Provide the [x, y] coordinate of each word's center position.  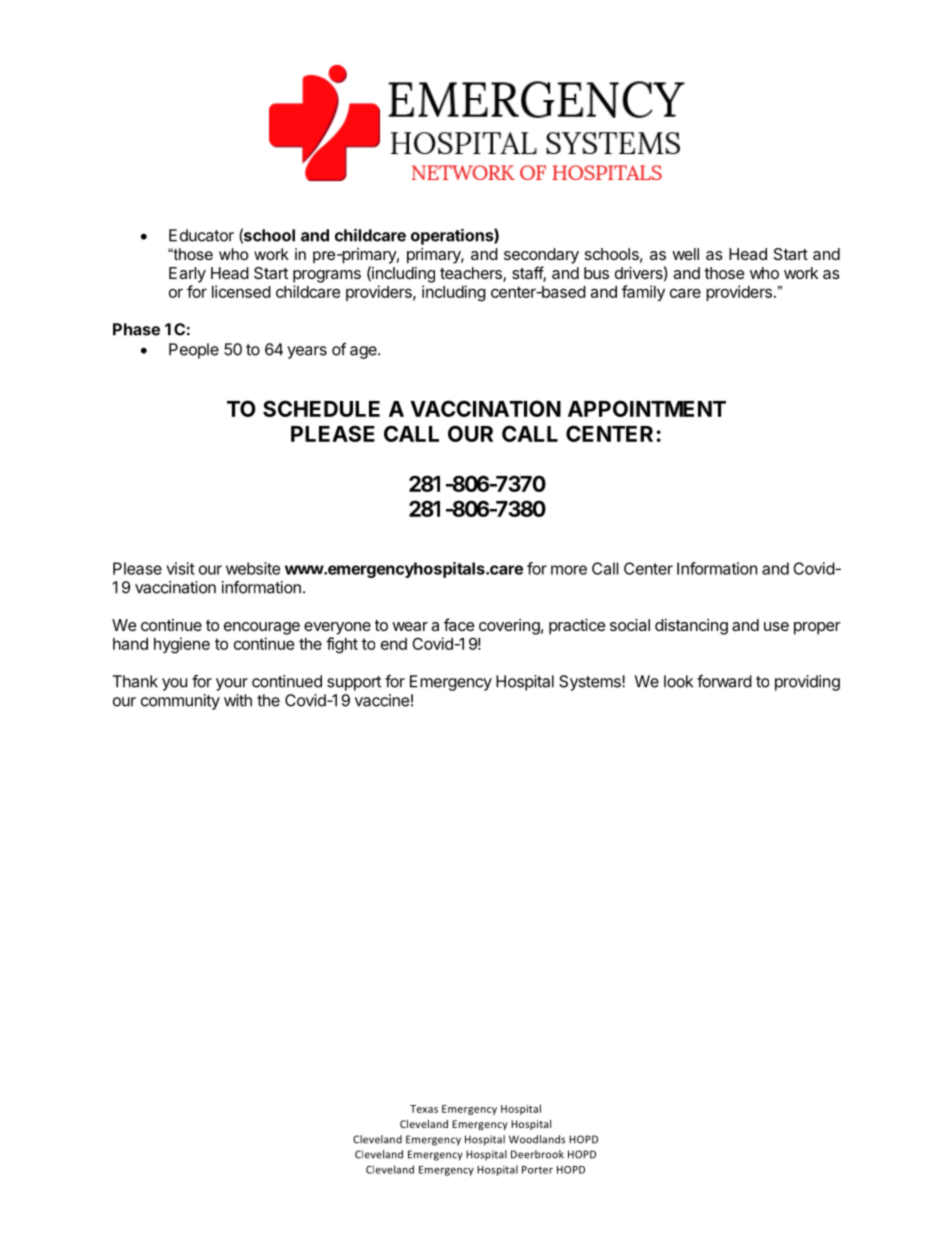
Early [187, 275]
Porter [537, 1170]
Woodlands [537, 1139]
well [685, 254]
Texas [424, 1109]
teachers [472, 274]
